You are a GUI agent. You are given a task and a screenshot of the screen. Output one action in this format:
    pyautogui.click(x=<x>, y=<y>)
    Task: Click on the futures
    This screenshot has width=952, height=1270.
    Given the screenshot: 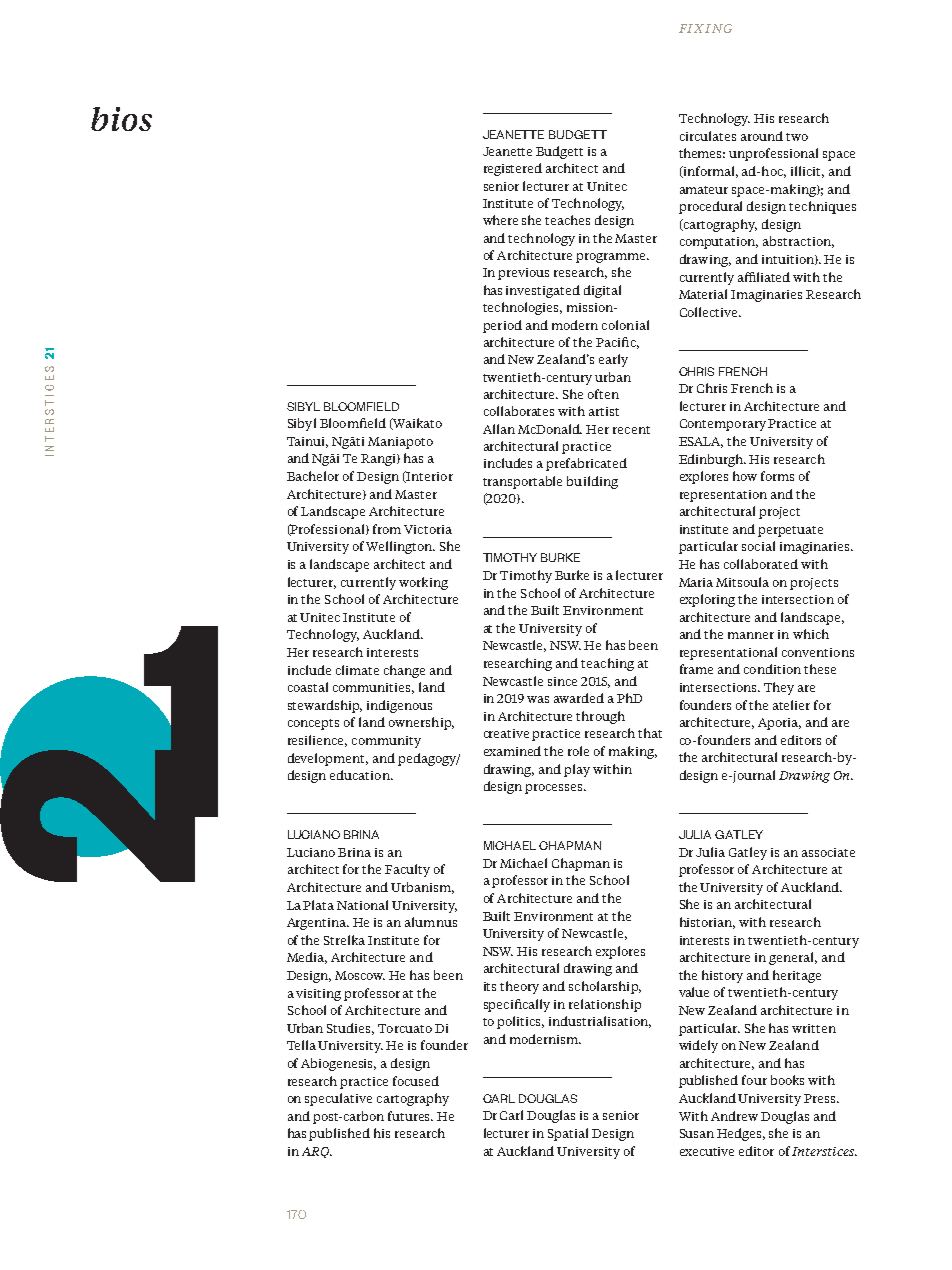 What is the action you would take?
    pyautogui.click(x=410, y=1116)
